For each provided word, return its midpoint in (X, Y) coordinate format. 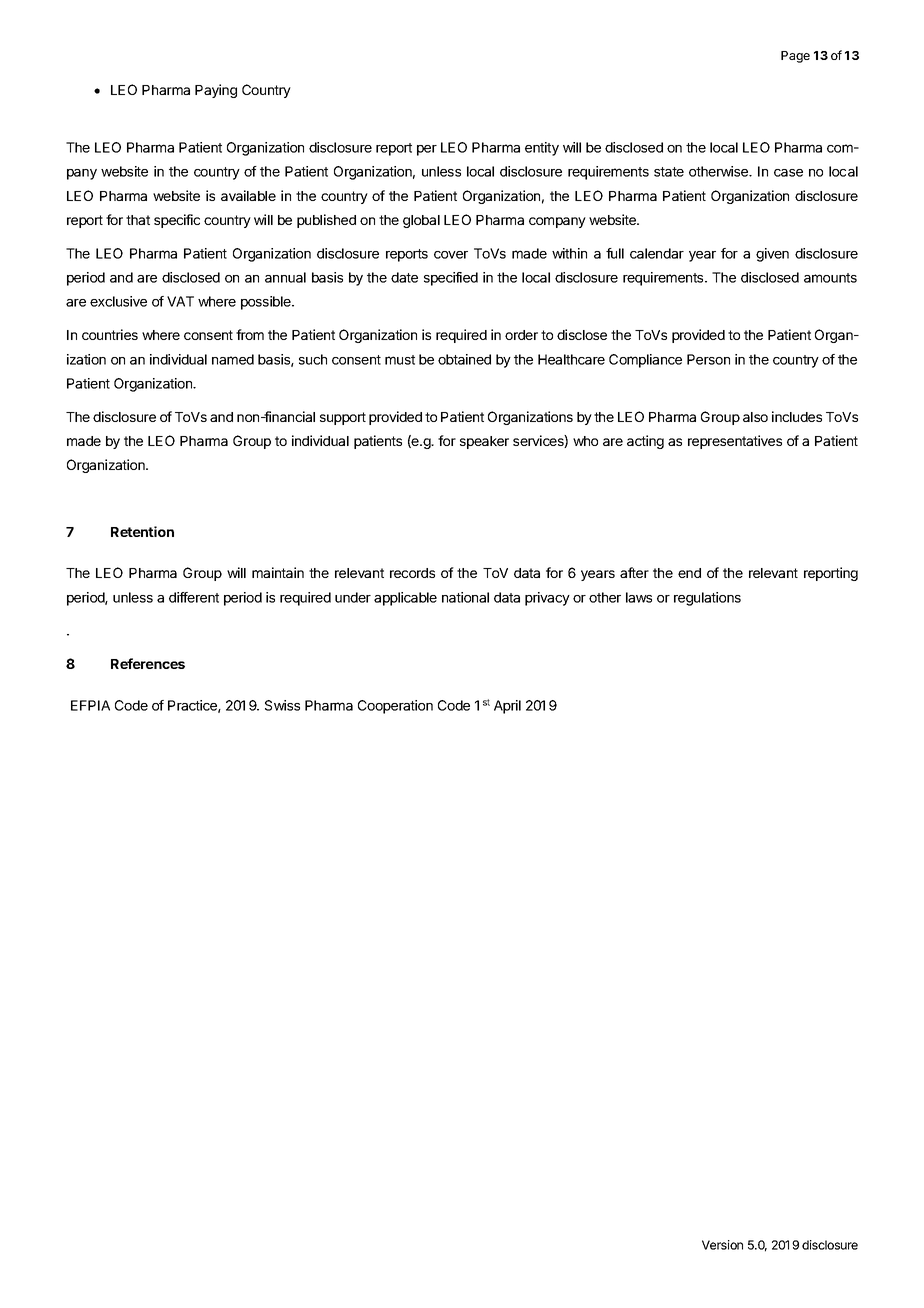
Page (795, 57)
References (148, 663)
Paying (216, 91)
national (465, 597)
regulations (707, 599)
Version (722, 1245)
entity (542, 149)
